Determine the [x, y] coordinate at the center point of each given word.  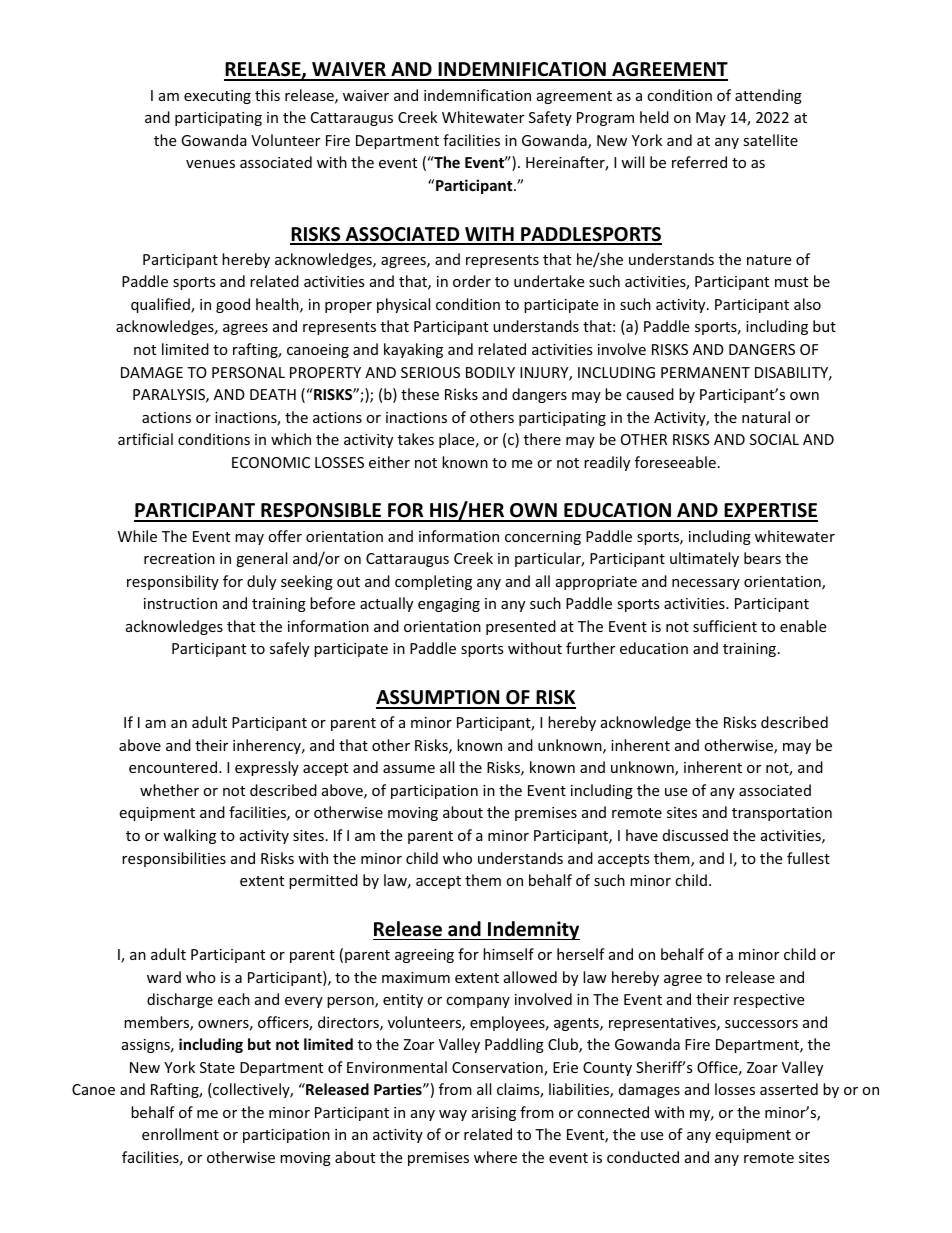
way [453, 1115]
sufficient [725, 626]
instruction [180, 603]
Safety [550, 118]
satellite [770, 140]
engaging [449, 605]
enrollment [180, 1134]
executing [217, 97]
